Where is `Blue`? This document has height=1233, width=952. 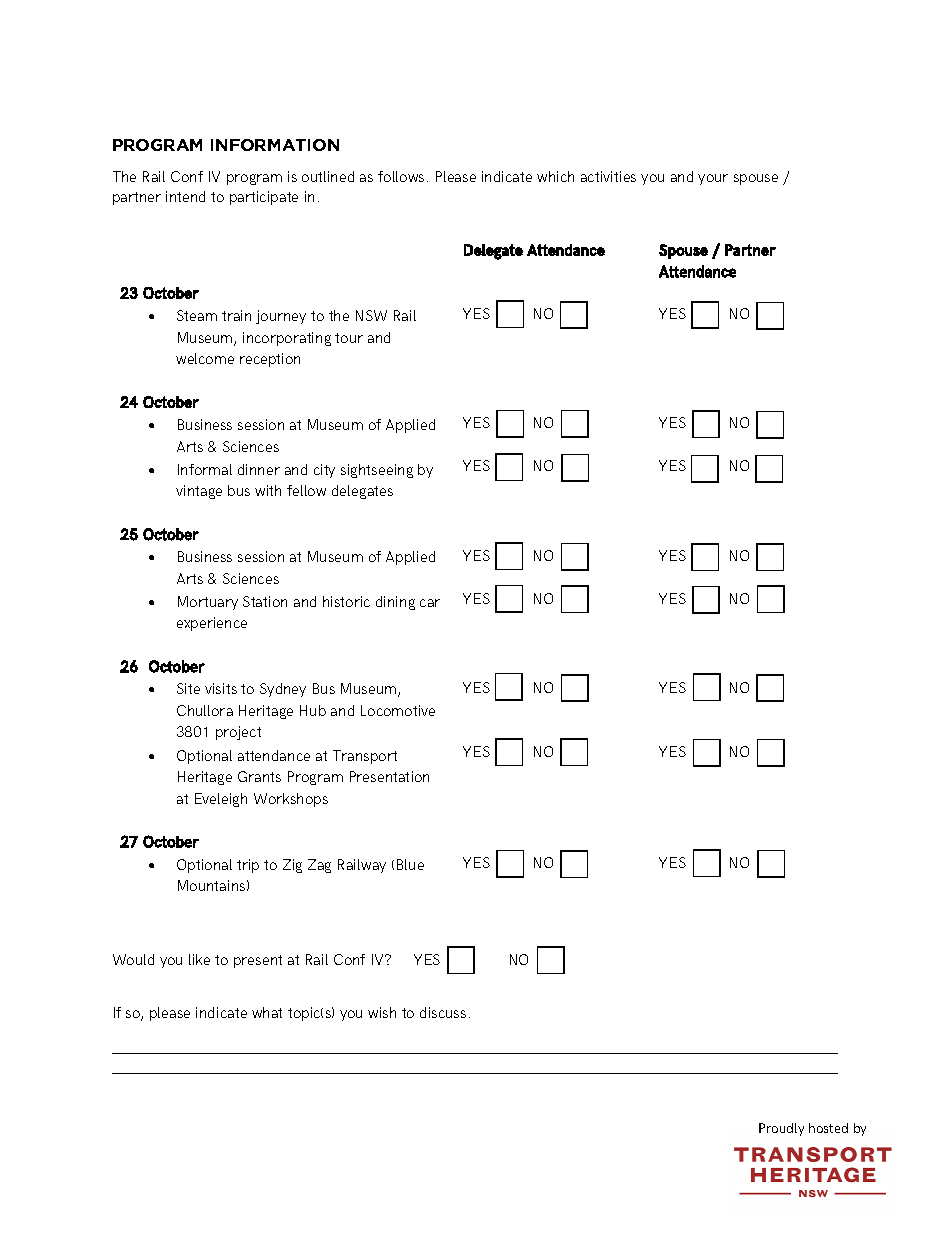 Blue is located at coordinates (410, 864).
